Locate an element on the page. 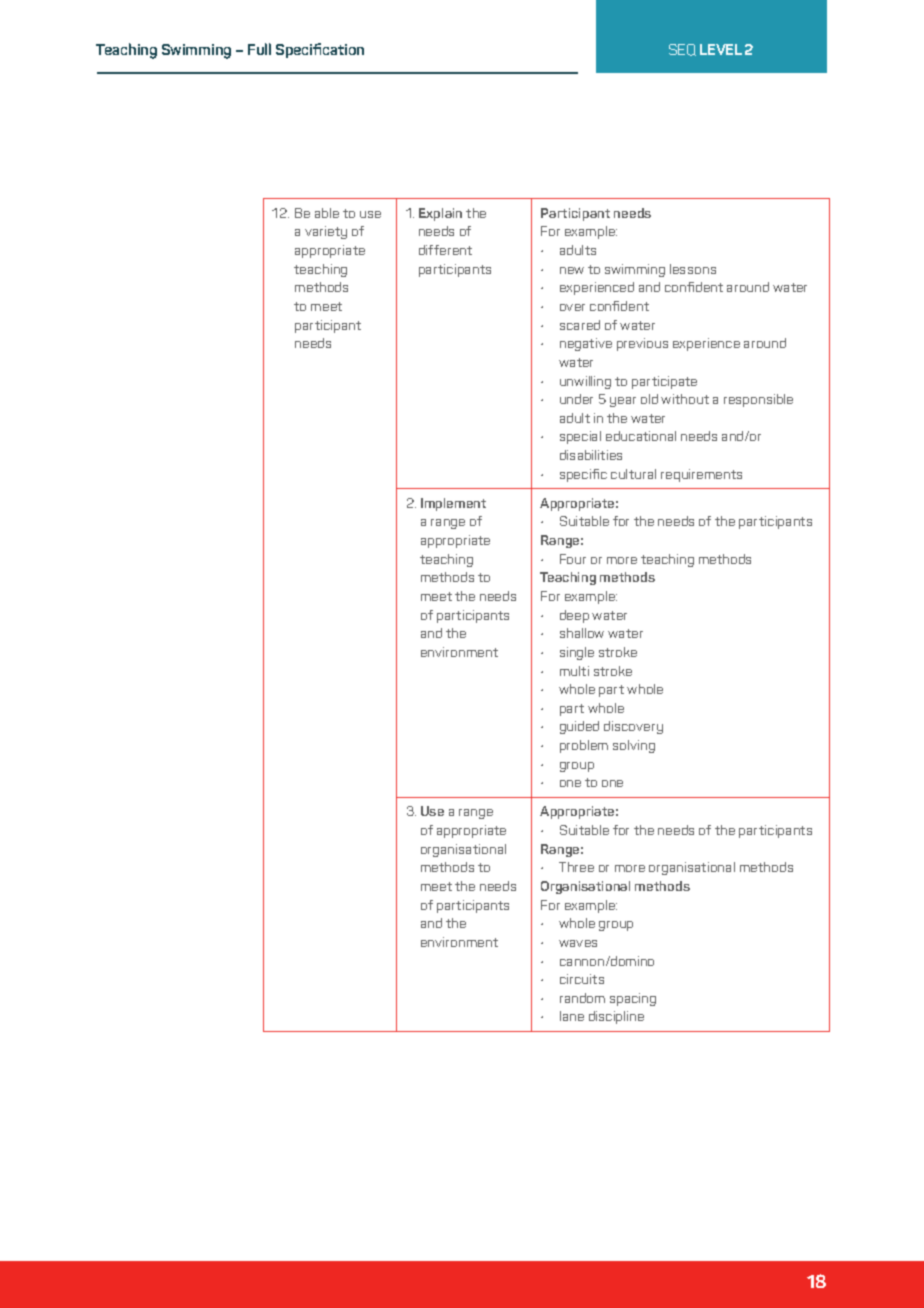 The height and width of the page is (1308, 924). Implement is located at coordinates (453, 504).
